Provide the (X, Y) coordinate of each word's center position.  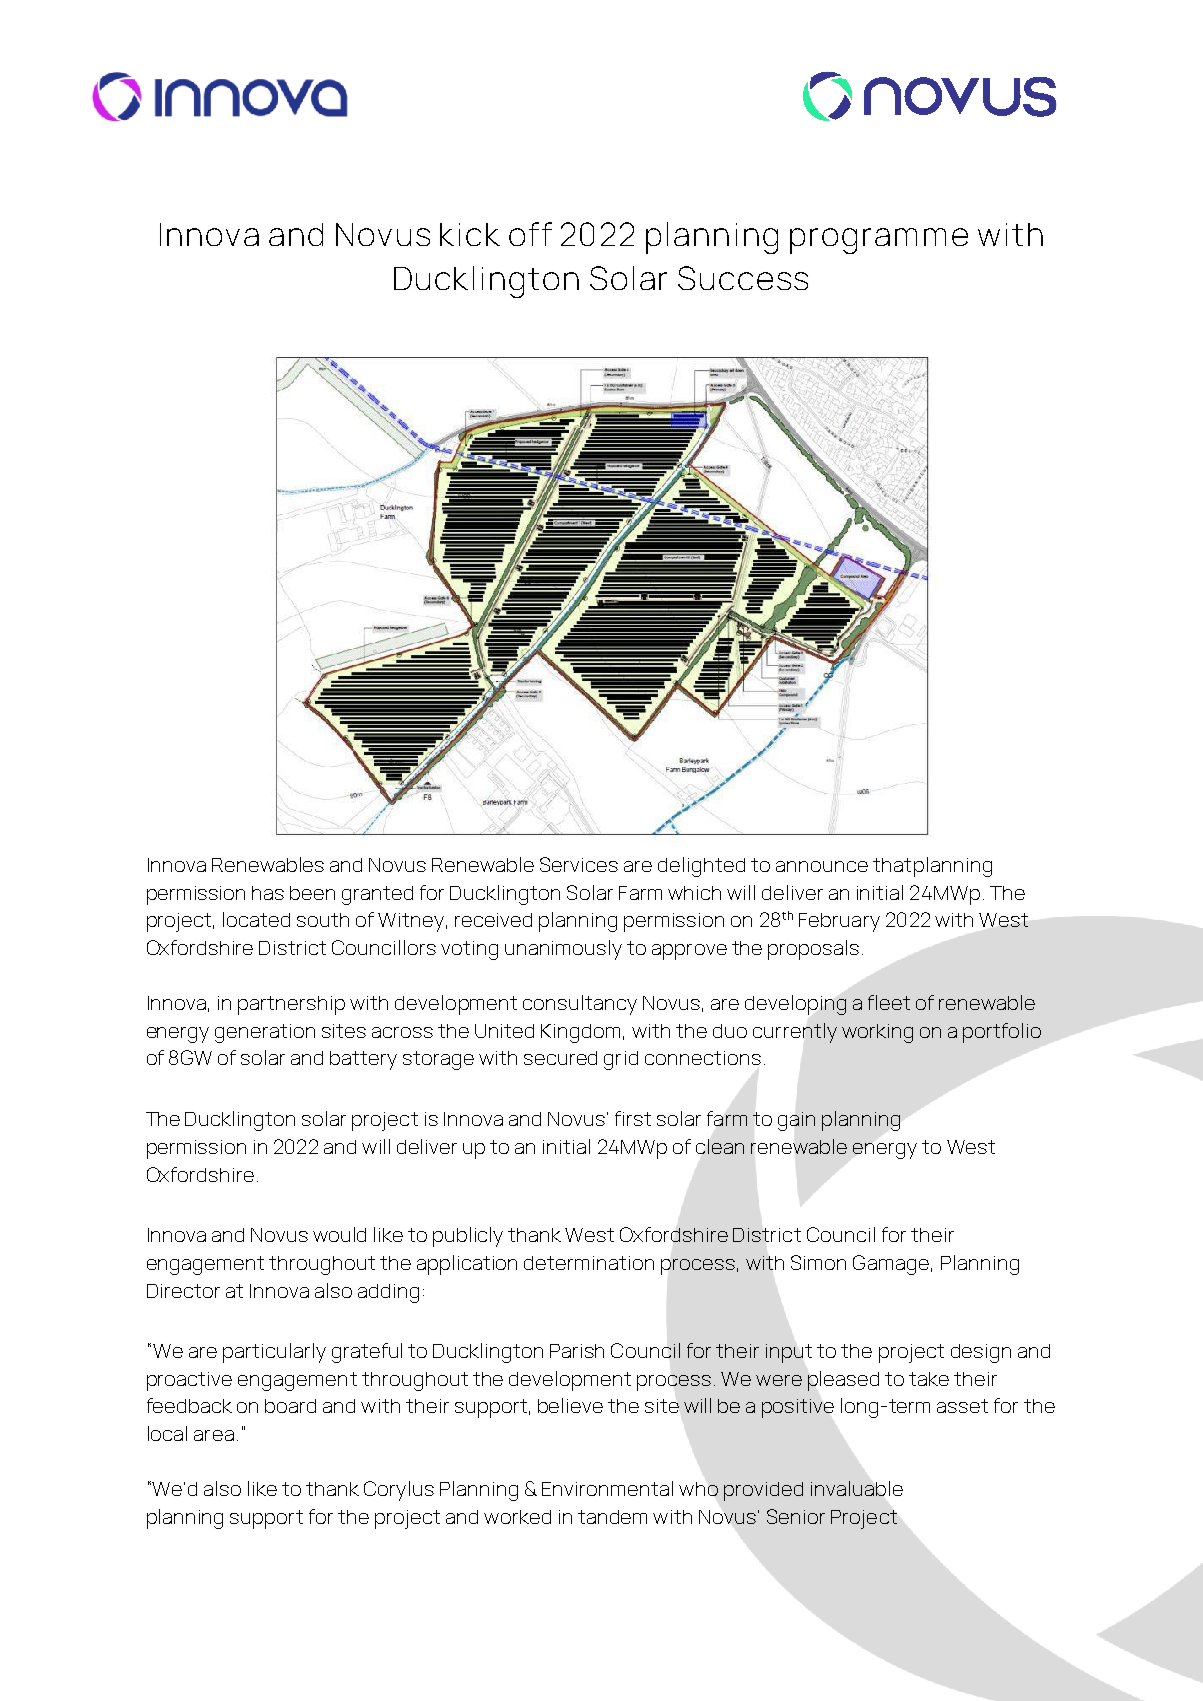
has (268, 893)
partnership (291, 1005)
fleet (889, 1002)
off (530, 234)
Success (743, 278)
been (312, 893)
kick (470, 234)
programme (879, 241)
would (339, 1234)
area (214, 1435)
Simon (818, 1262)
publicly (468, 1237)
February (839, 922)
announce (822, 866)
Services (579, 864)
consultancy (580, 1005)
